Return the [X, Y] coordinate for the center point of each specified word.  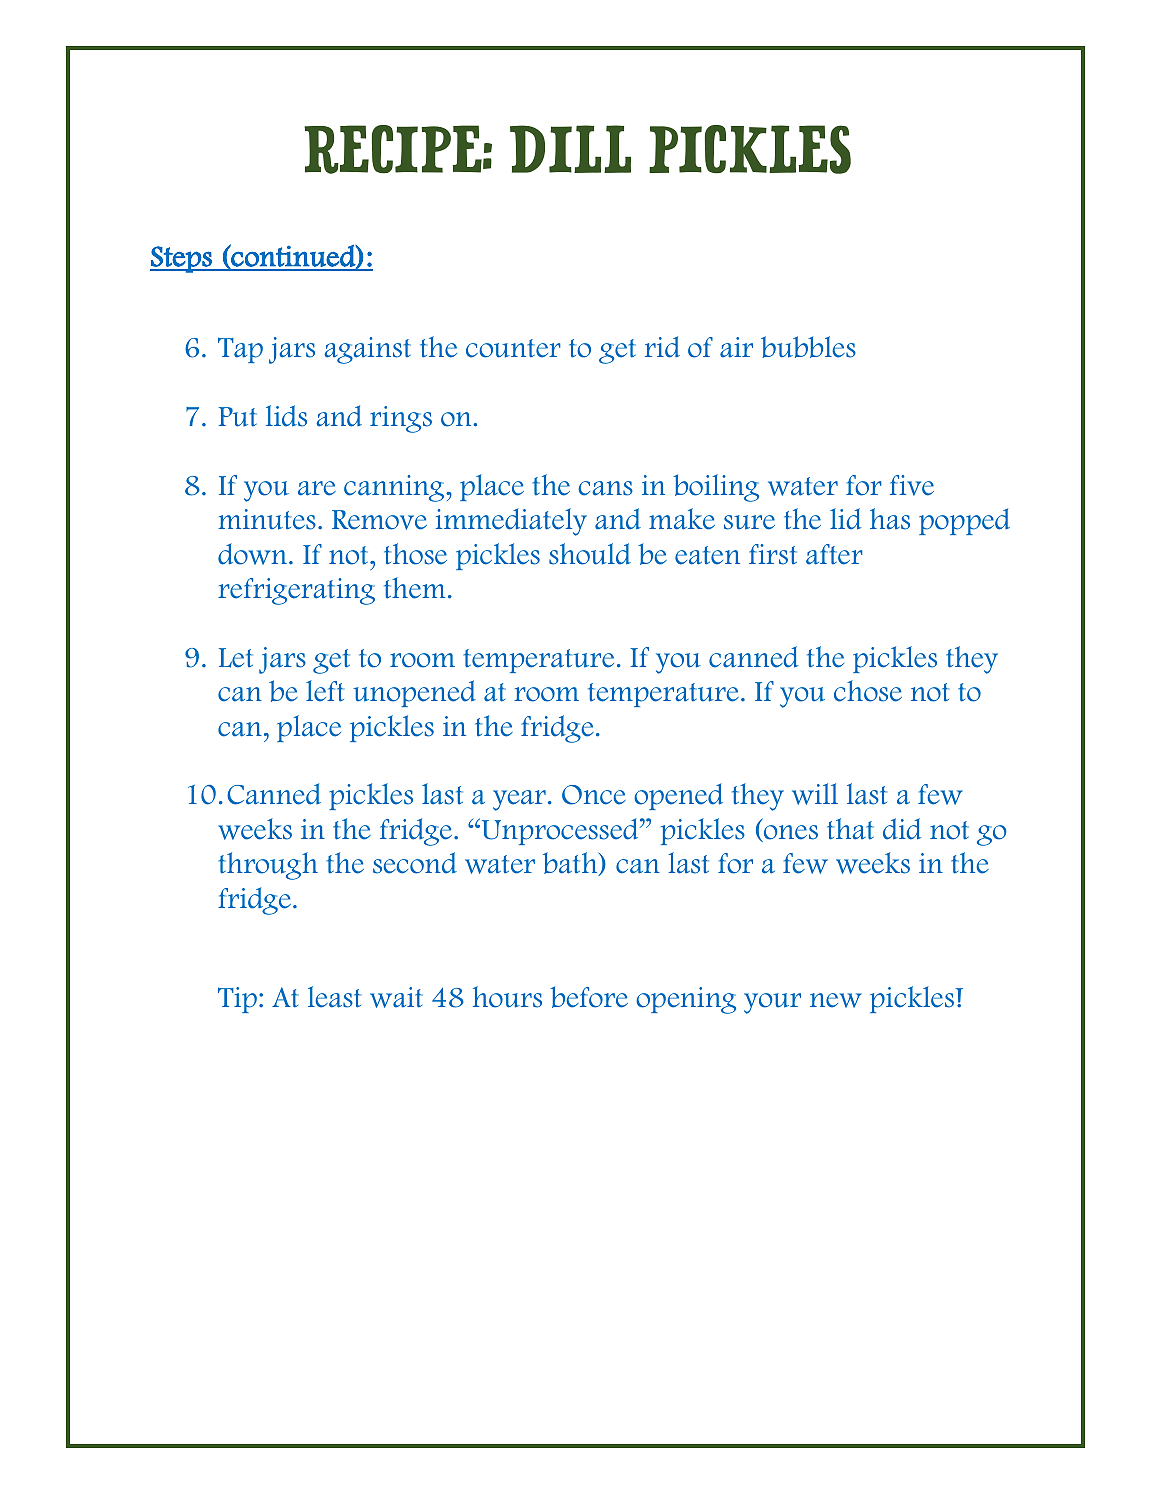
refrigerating [296, 591]
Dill [570, 149]
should [590, 554]
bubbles [808, 347]
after [834, 554]
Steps [182, 259]
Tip [237, 1000]
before [589, 997]
